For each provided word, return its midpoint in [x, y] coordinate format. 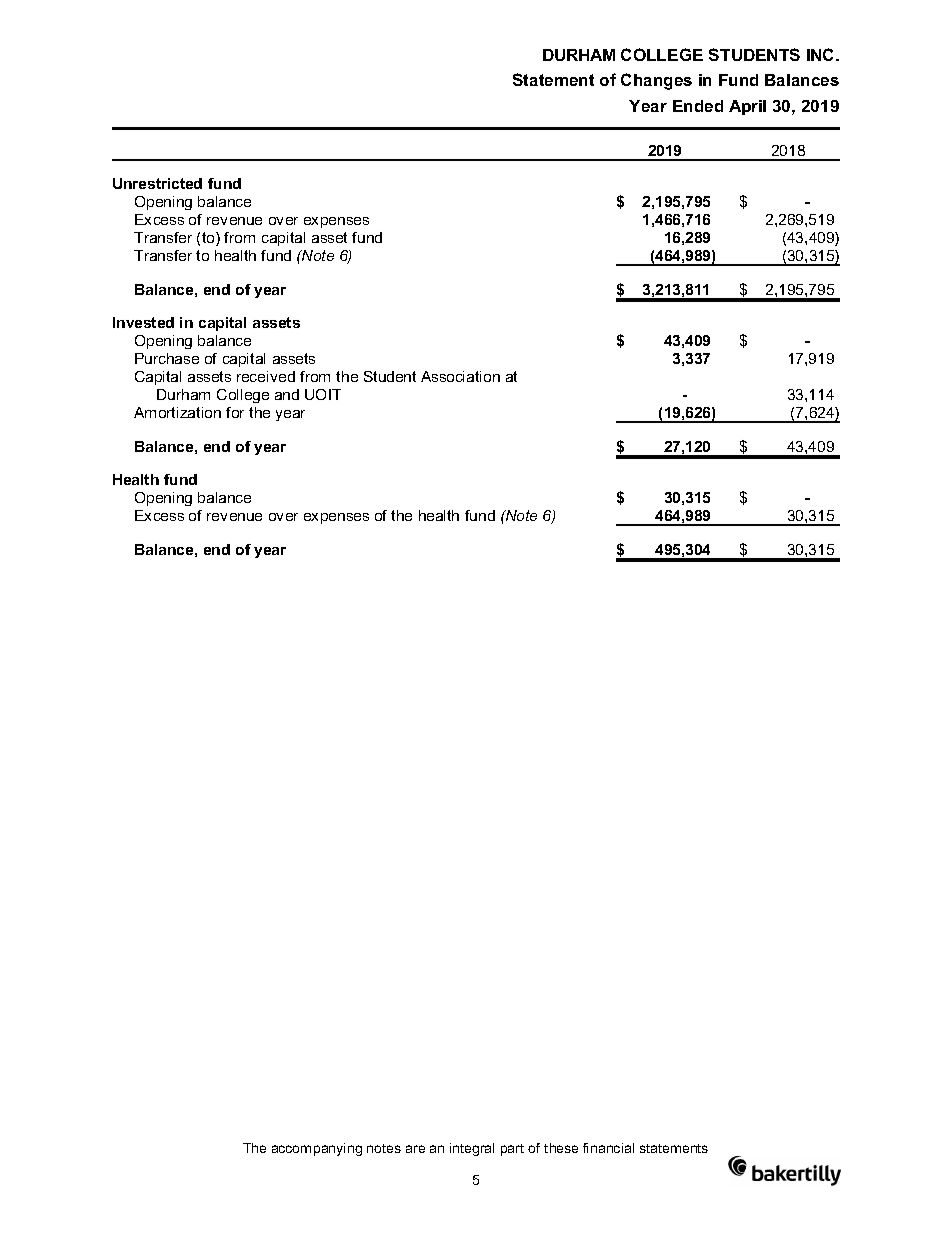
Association [460, 376]
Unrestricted [157, 183]
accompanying [317, 1149]
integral [472, 1149]
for [235, 412]
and [287, 394]
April [747, 107]
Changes [656, 81]
